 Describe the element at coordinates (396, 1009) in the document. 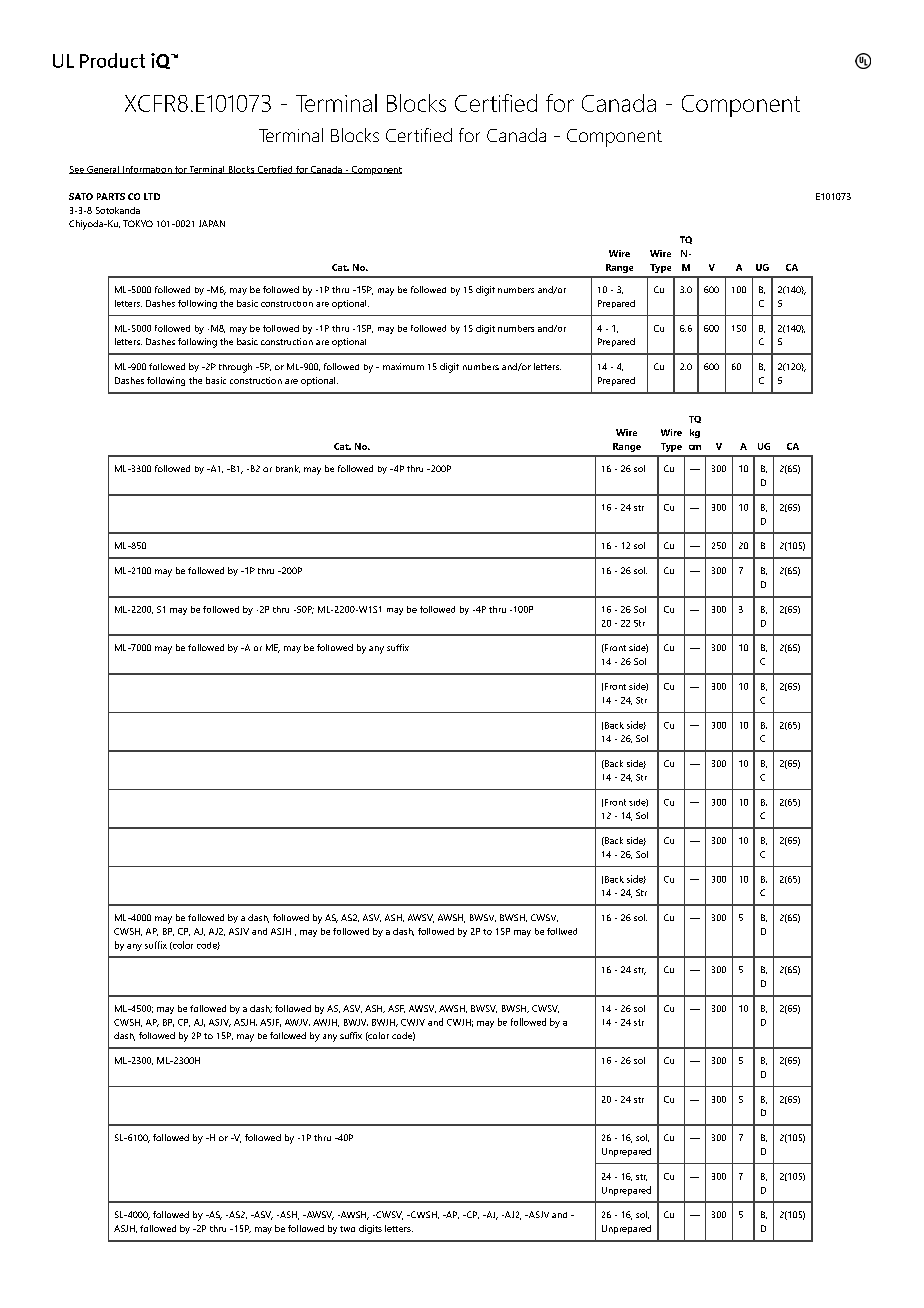

I see `ASF` at that location.
